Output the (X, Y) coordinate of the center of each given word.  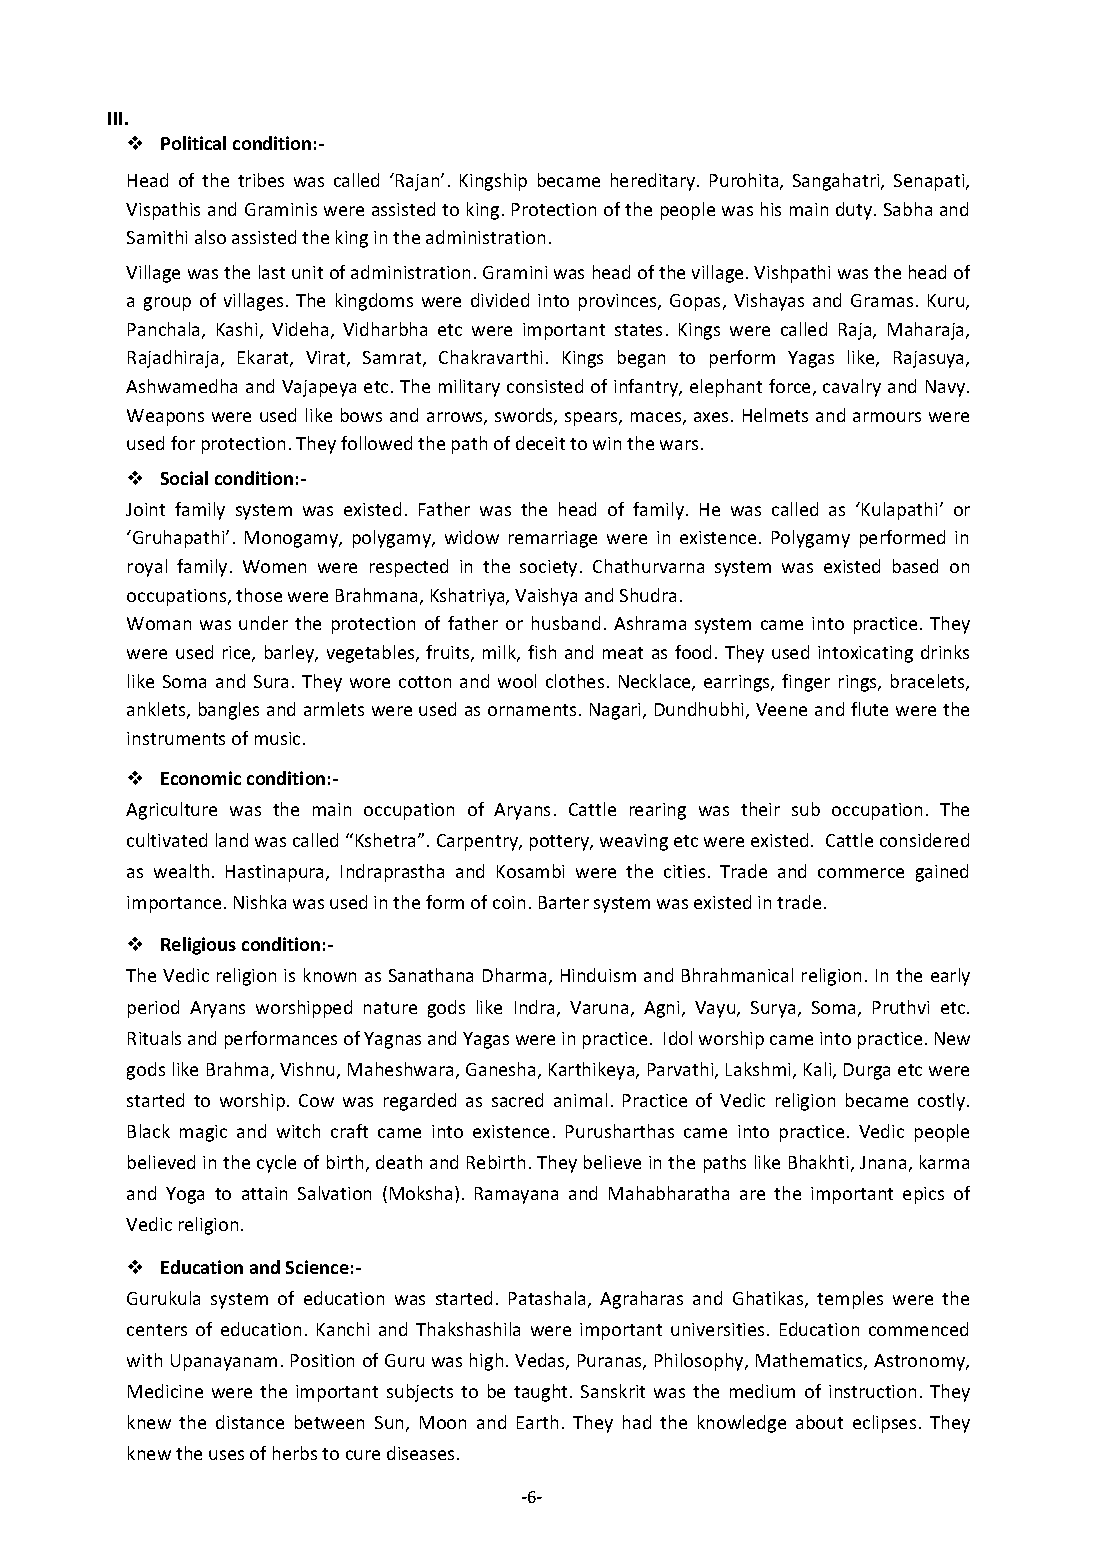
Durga (867, 1071)
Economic (201, 778)
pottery (561, 843)
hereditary (654, 182)
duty (855, 211)
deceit (540, 443)
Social (184, 478)
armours (887, 417)
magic (203, 1133)
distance (250, 1422)
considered (924, 840)
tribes (261, 180)
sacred (517, 1100)
